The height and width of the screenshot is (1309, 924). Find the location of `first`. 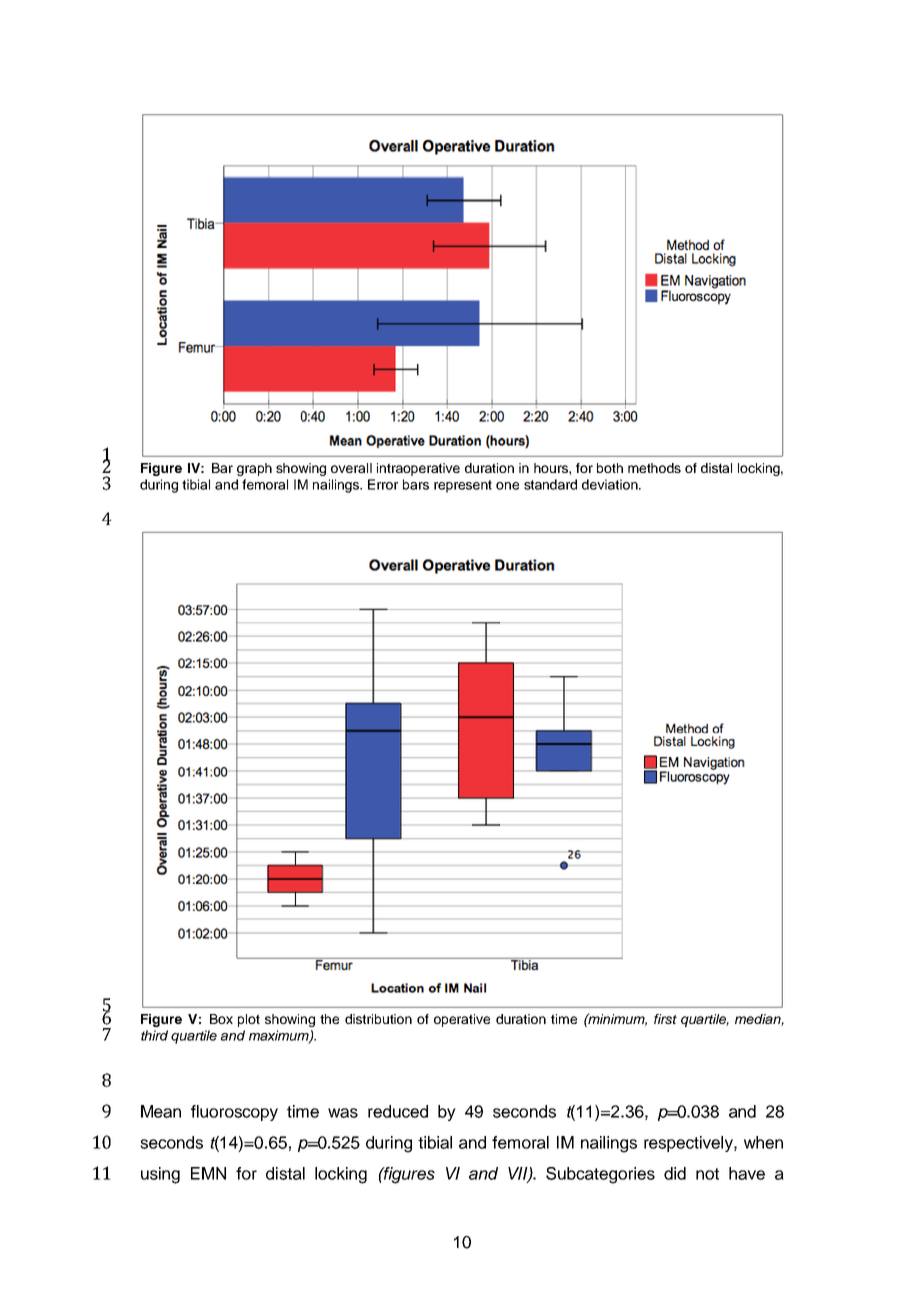

first is located at coordinates (665, 1019).
